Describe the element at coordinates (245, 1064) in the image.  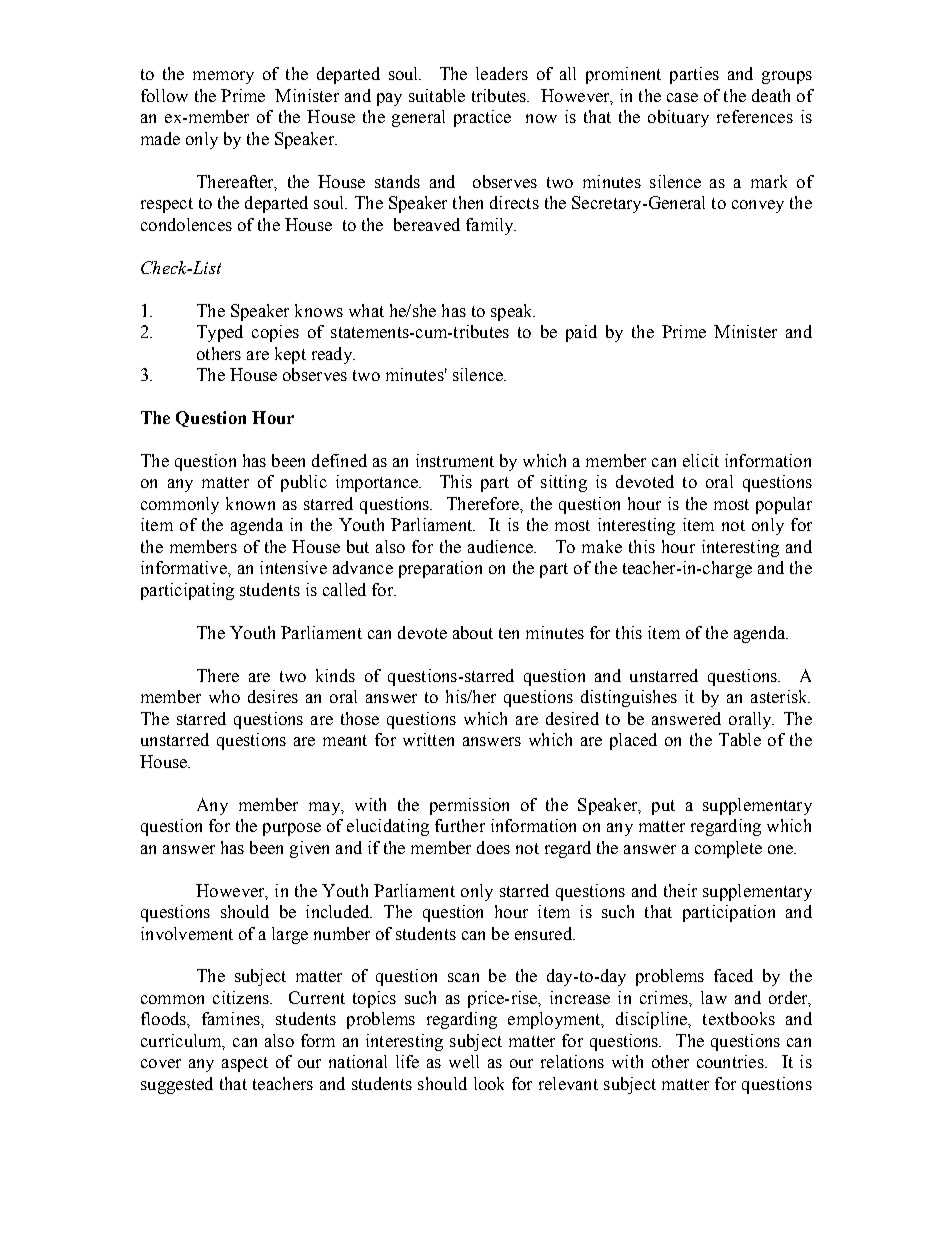
I see `aspect` at that location.
